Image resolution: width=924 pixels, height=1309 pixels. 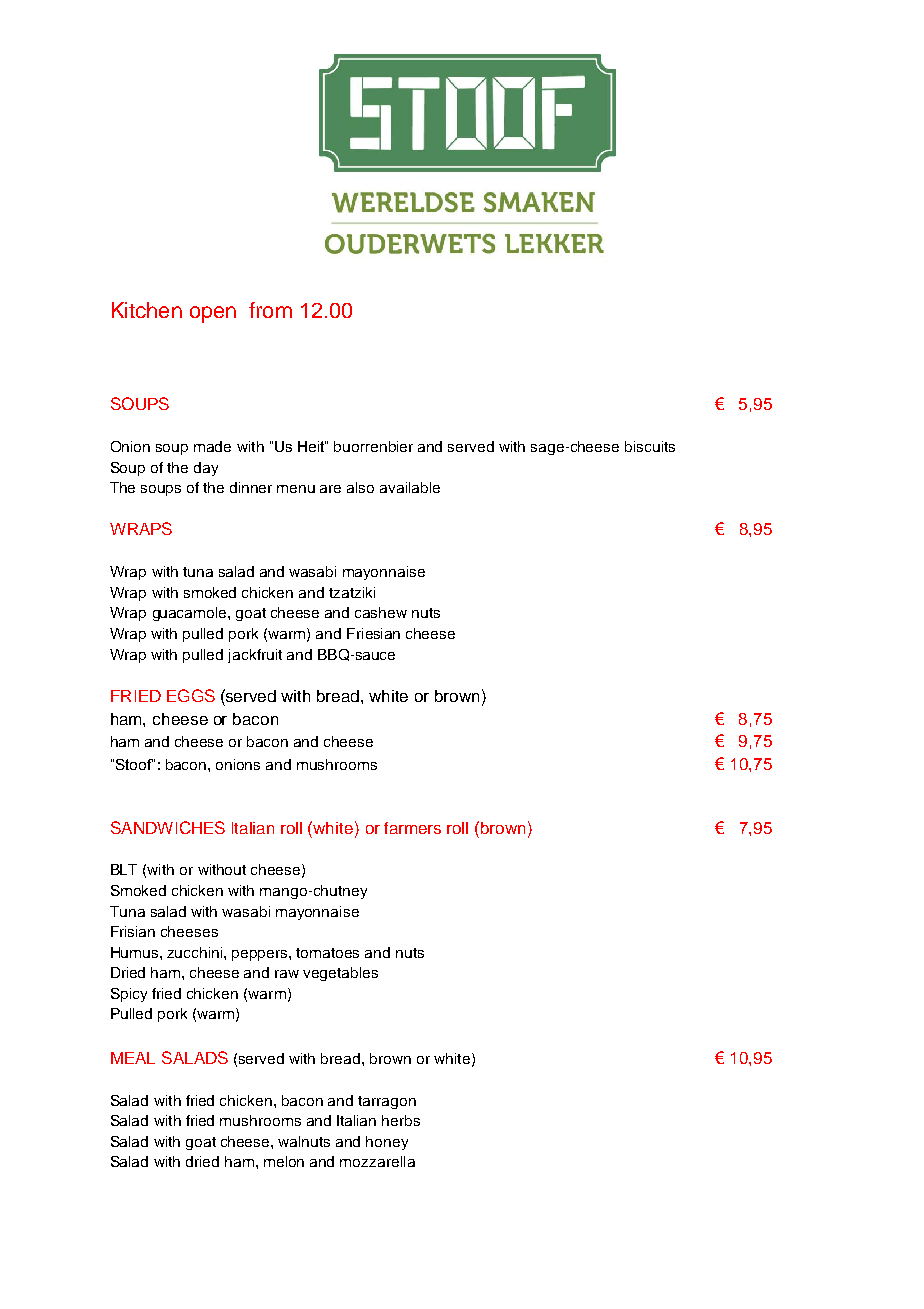 I want to click on also, so click(x=360, y=487).
